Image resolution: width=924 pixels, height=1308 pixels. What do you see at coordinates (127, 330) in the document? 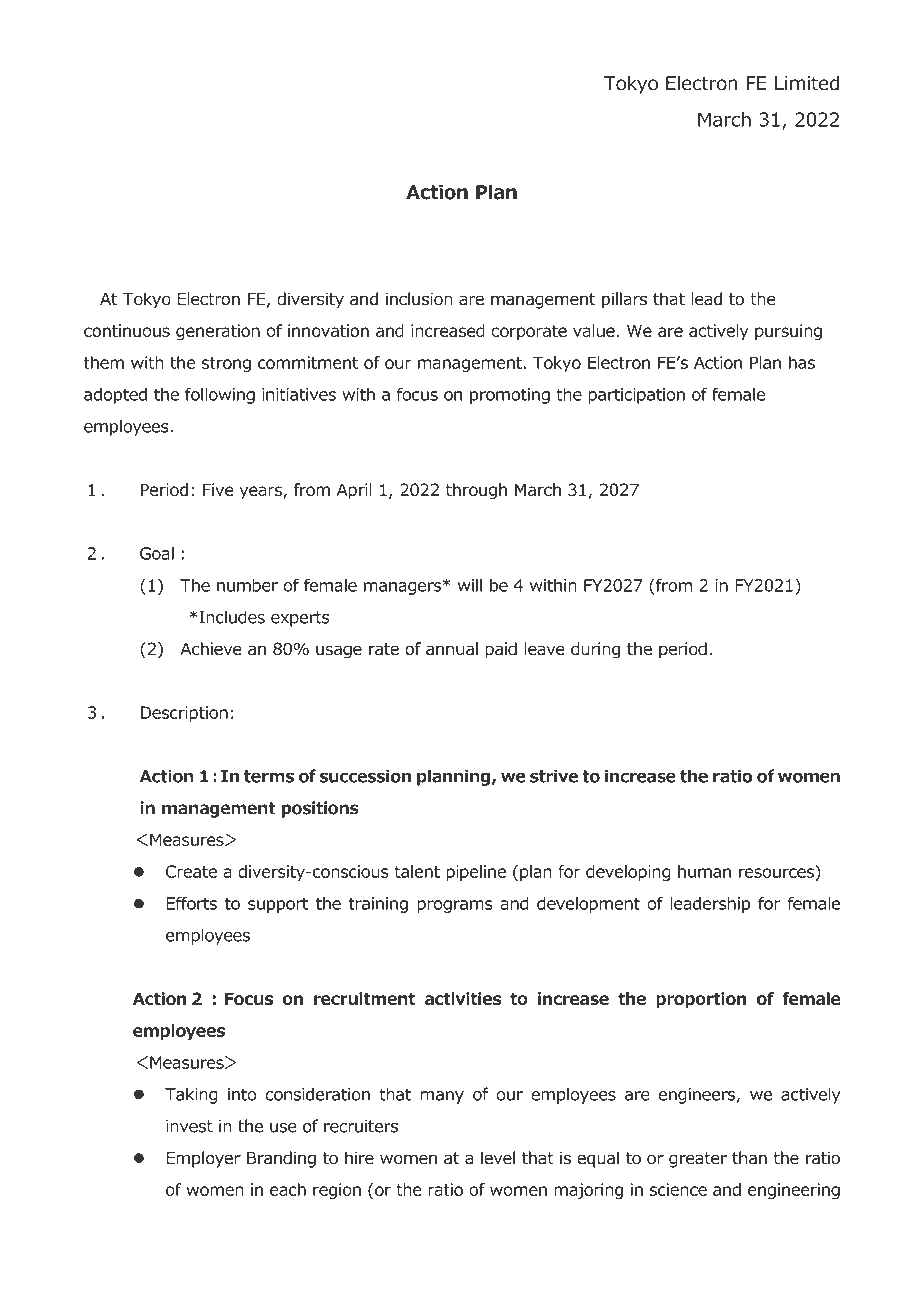
I see `continuous` at bounding box center [127, 330].
